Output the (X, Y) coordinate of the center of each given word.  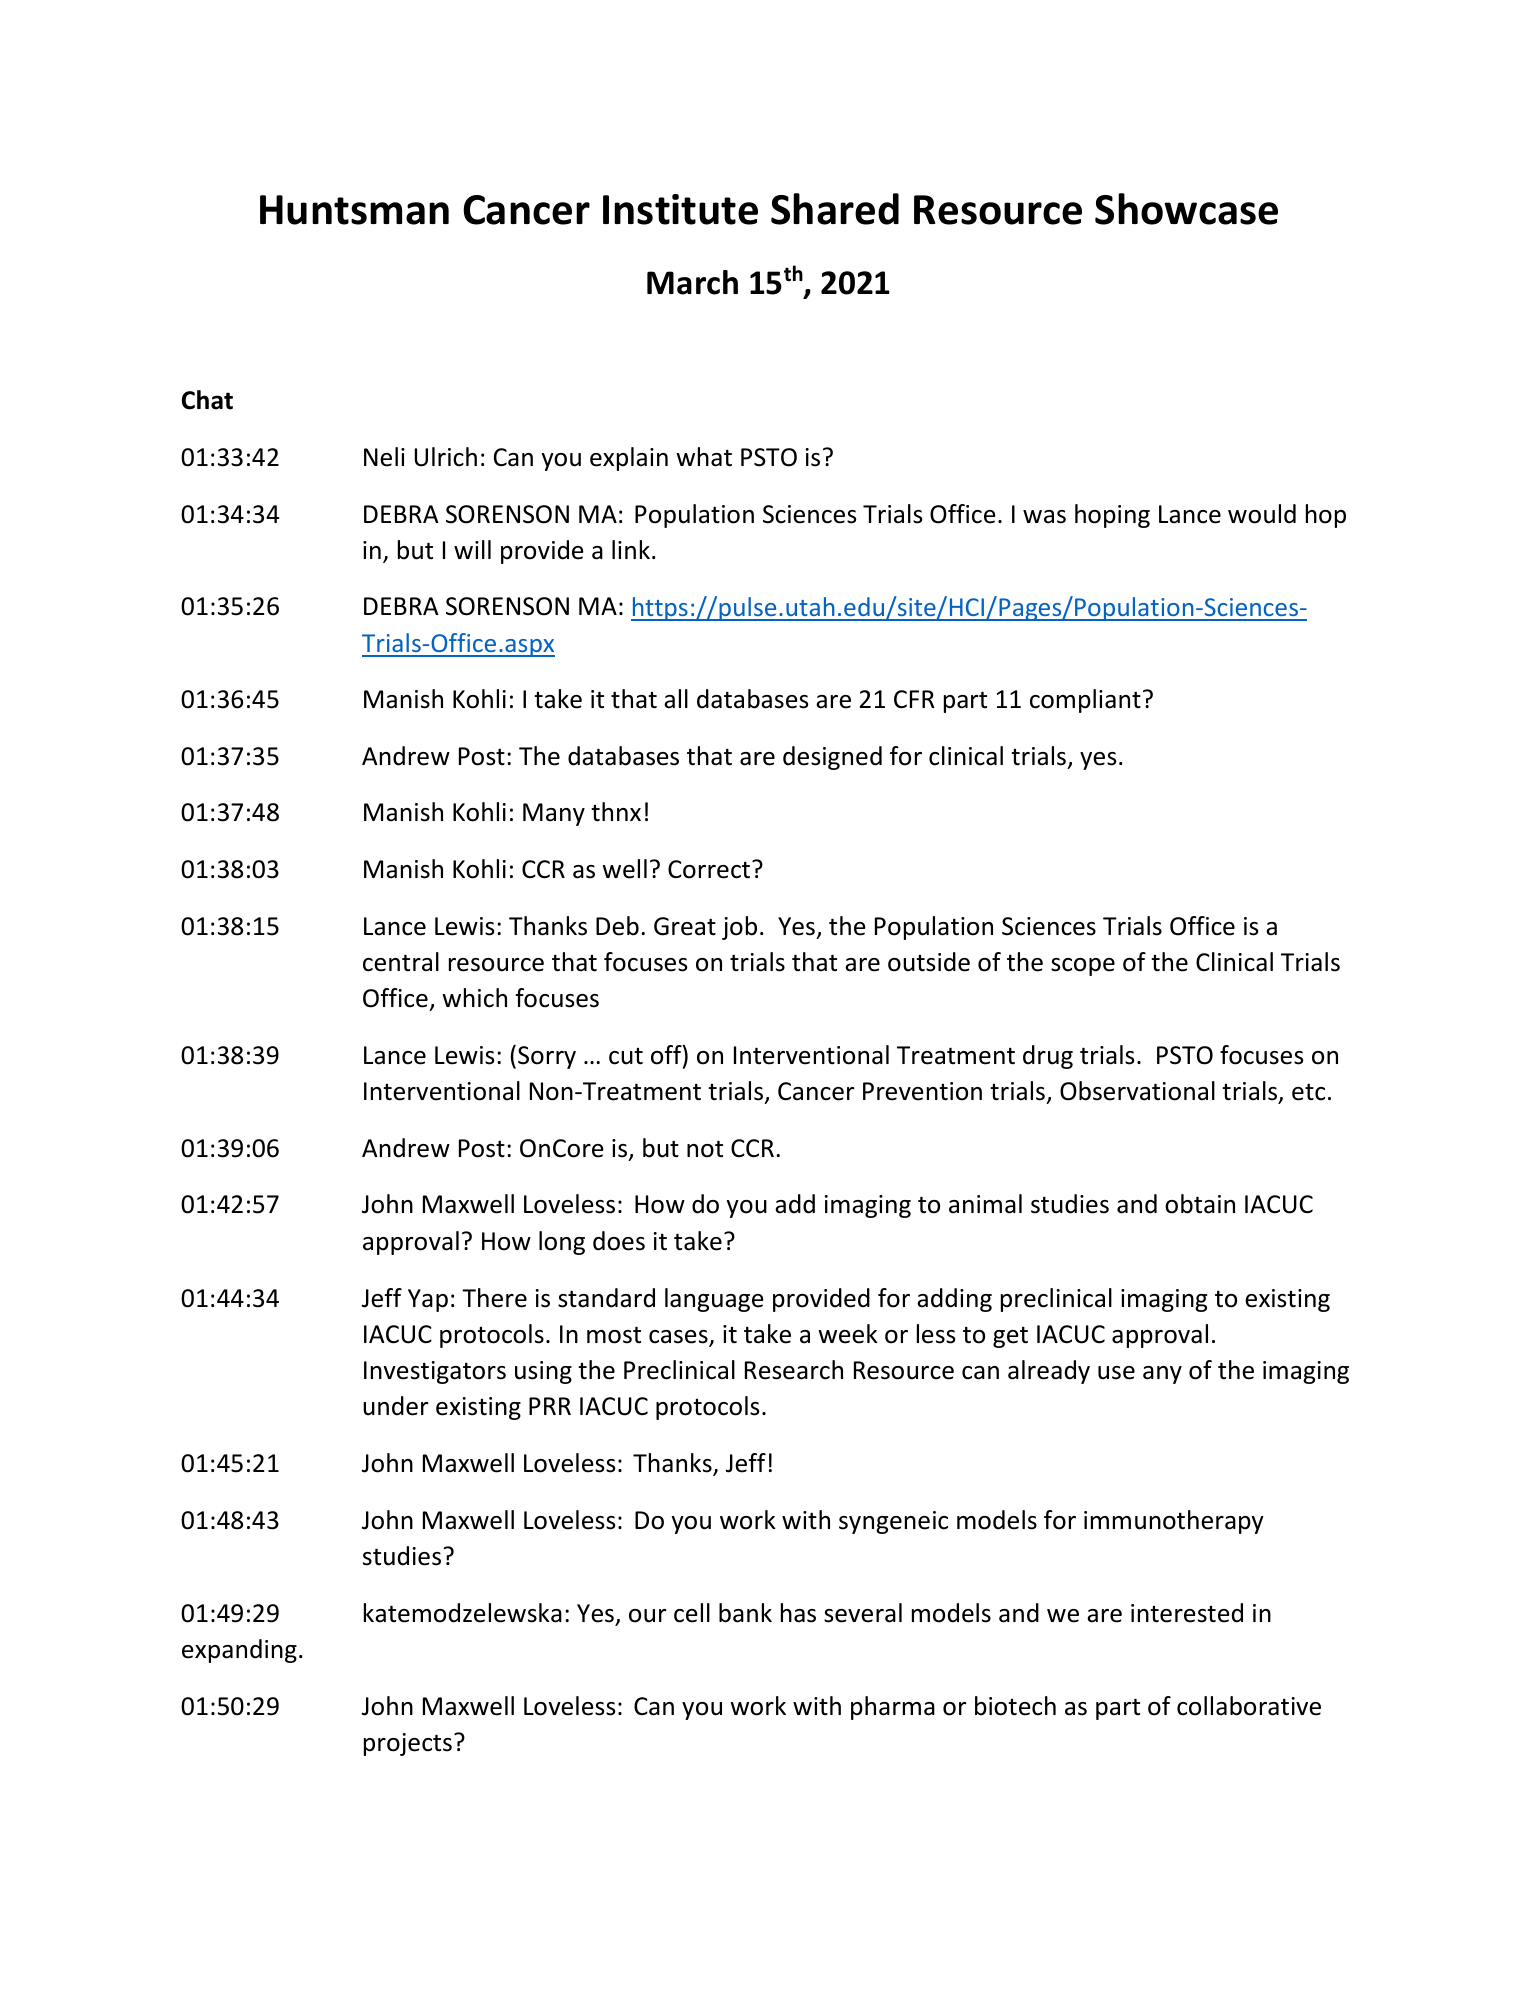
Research (794, 1370)
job (739, 928)
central (401, 962)
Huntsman (354, 210)
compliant (1085, 701)
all (676, 699)
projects (408, 1744)
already (1049, 1372)
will (472, 549)
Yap (428, 1300)
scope (1083, 967)
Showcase (1186, 209)
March (692, 282)
